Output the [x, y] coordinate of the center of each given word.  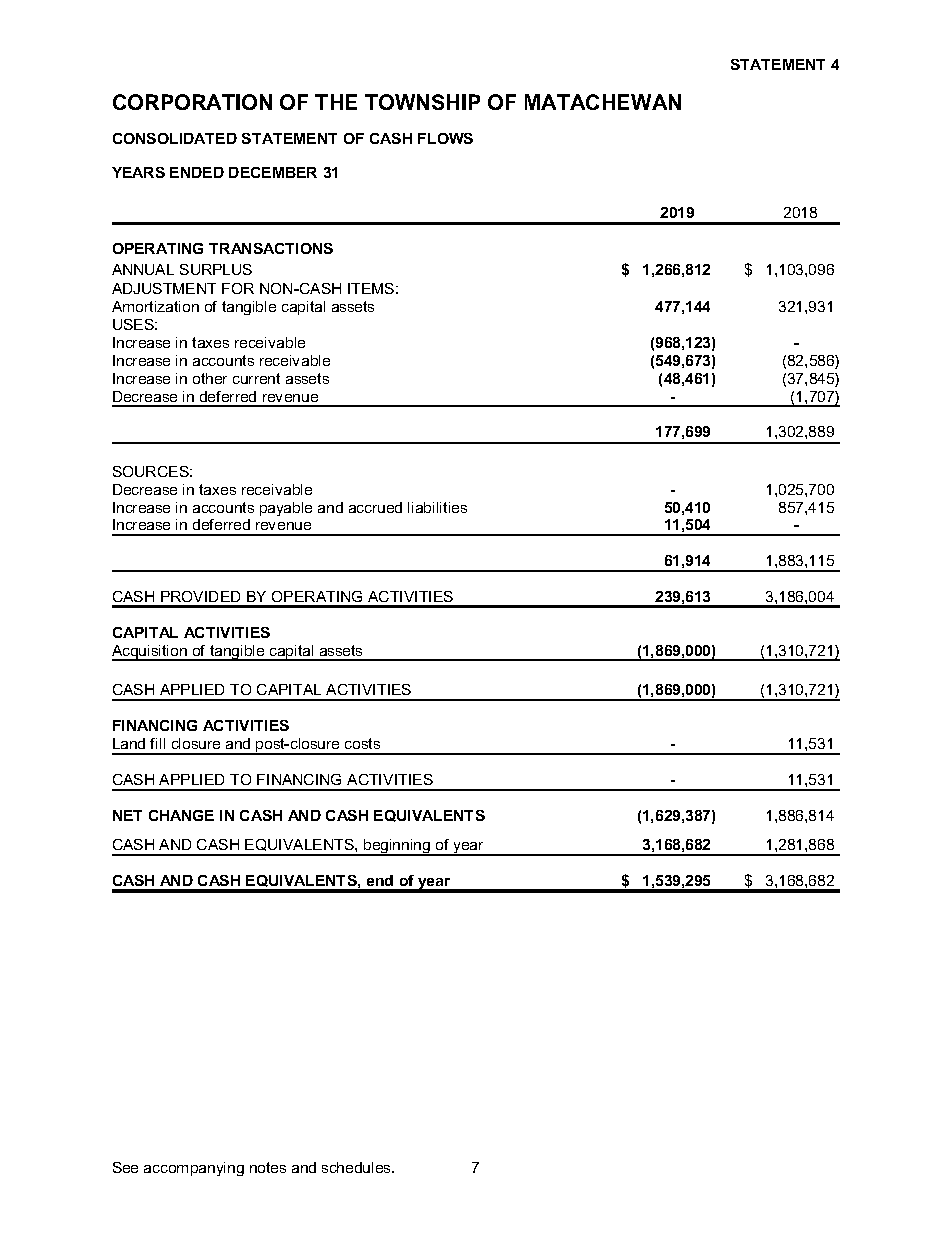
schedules [357, 1167]
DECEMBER [273, 172]
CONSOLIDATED [175, 138]
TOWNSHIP [422, 102]
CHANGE [181, 815]
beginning [397, 847]
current [256, 378]
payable [286, 509]
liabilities [437, 507]
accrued [375, 507]
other [210, 378]
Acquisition [150, 653]
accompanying [194, 1169]
